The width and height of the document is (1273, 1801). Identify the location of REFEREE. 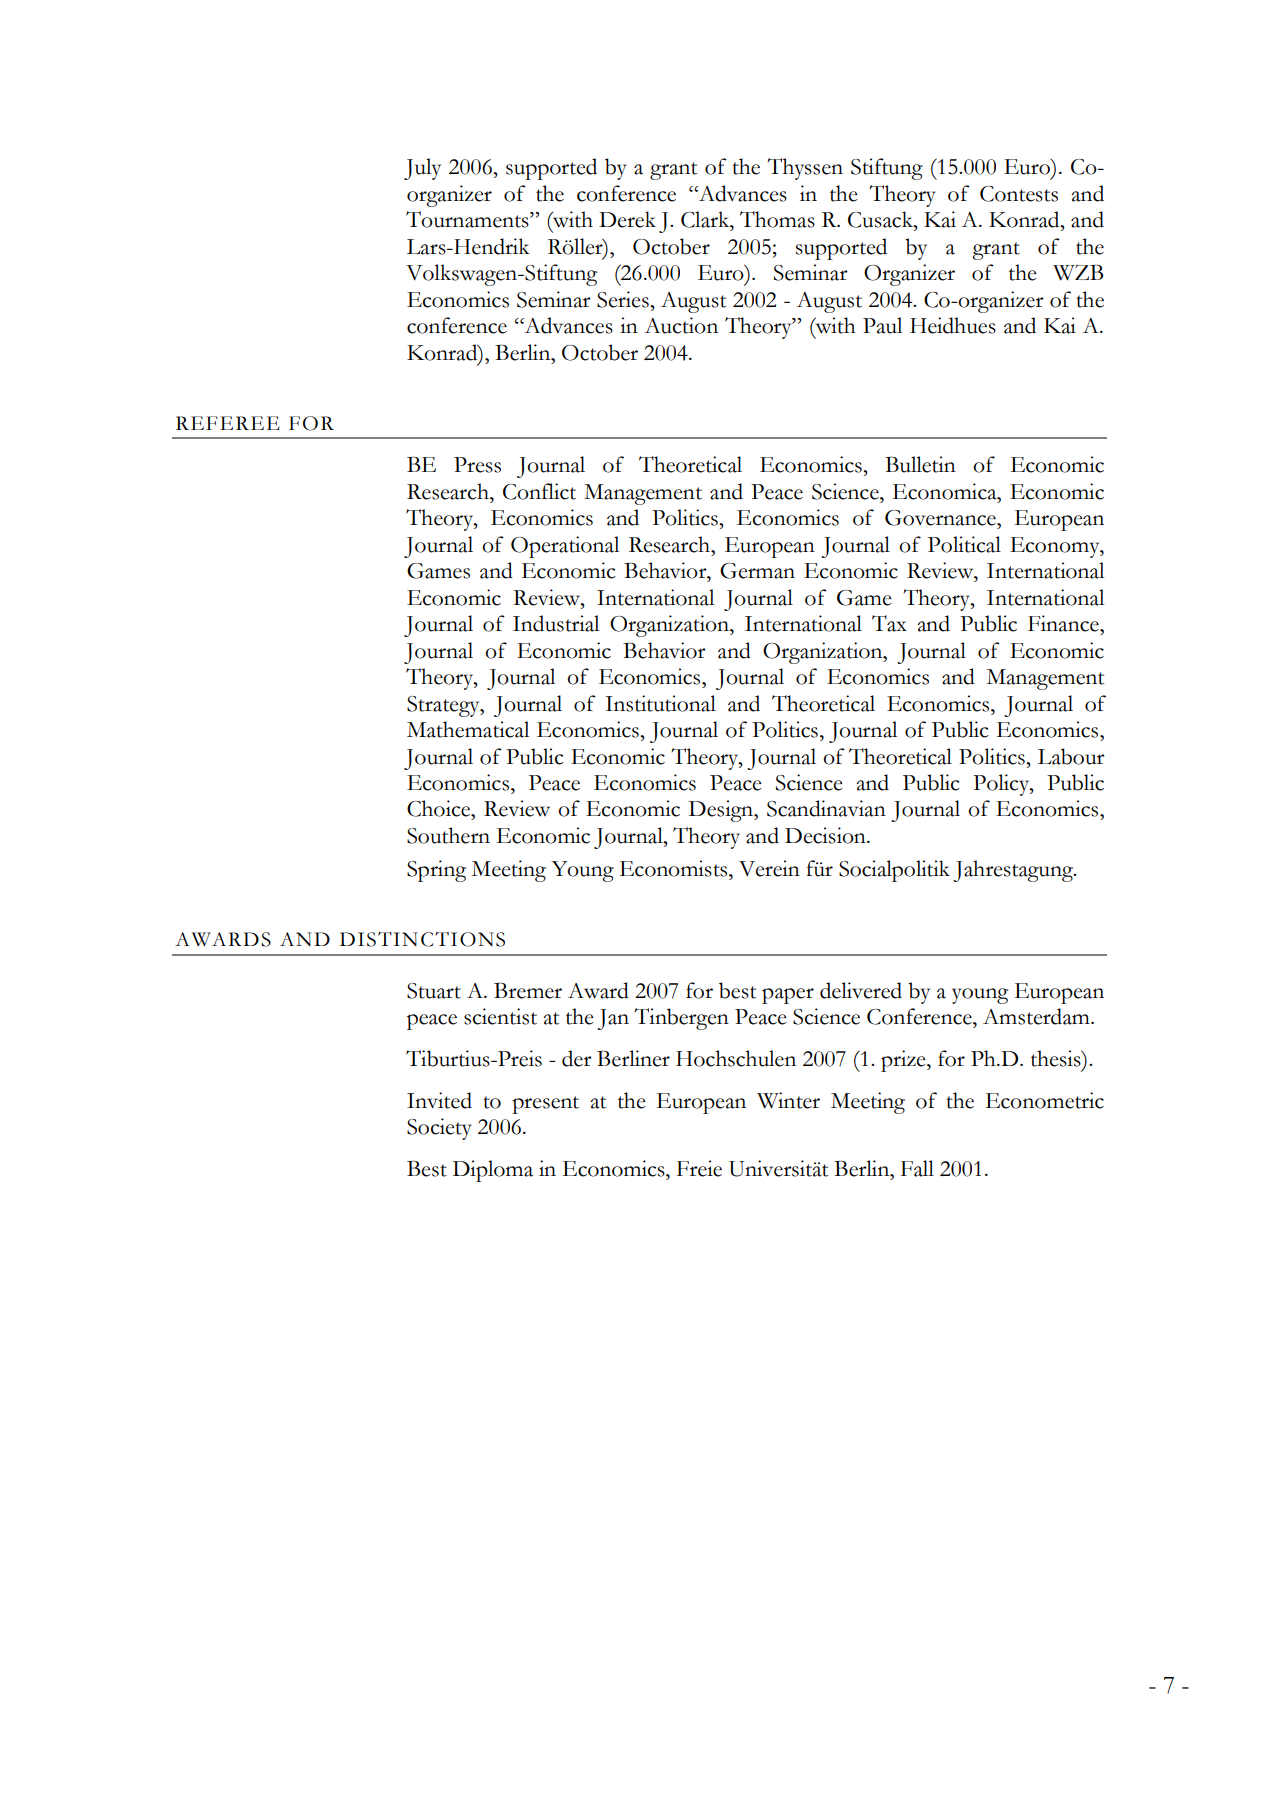
(228, 423).
